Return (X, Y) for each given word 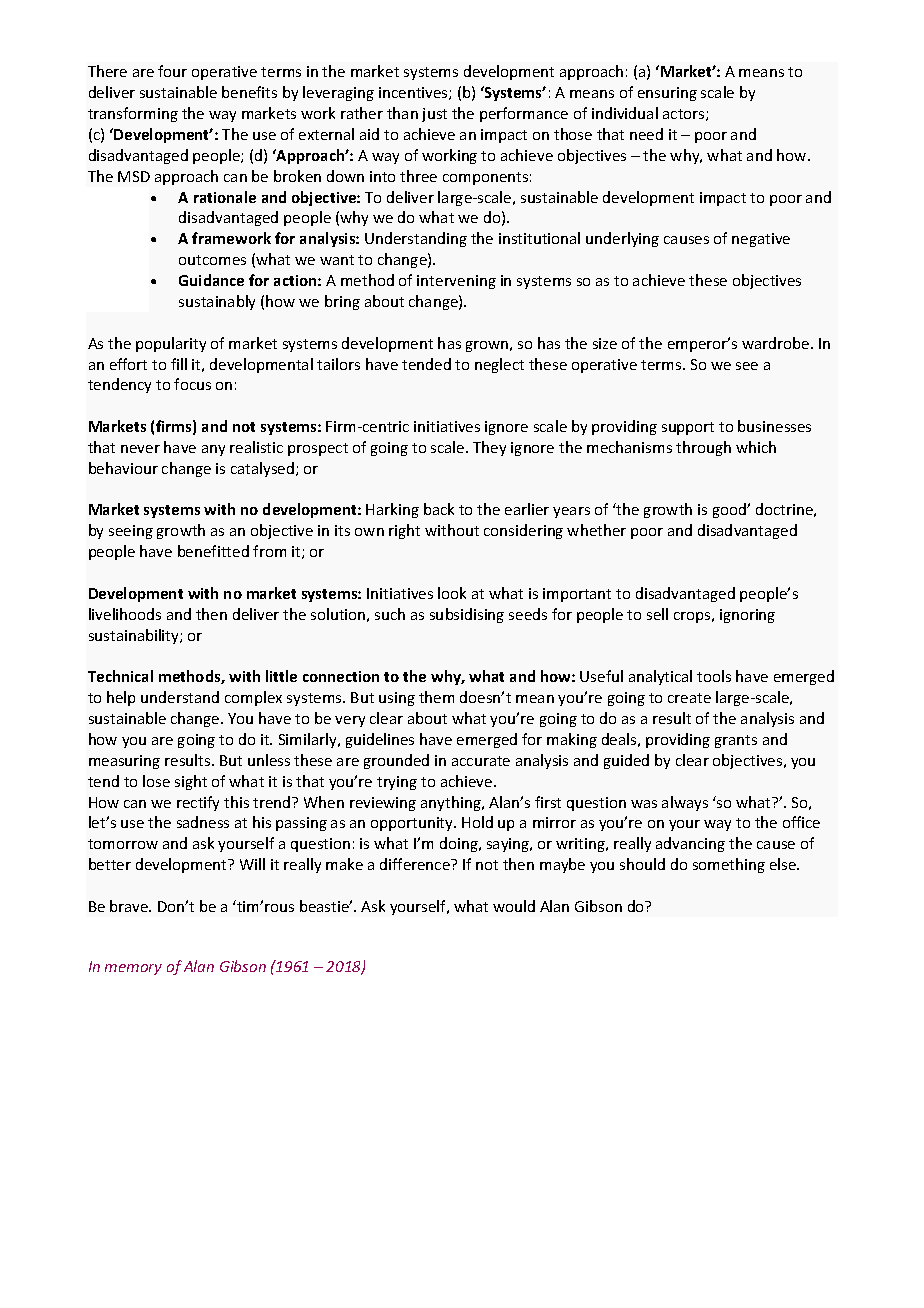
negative (761, 240)
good (730, 510)
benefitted (213, 551)
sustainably (217, 302)
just (434, 115)
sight (191, 782)
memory (133, 969)
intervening (456, 282)
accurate (481, 761)
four (172, 71)
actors (685, 115)
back (439, 509)
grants (736, 741)
